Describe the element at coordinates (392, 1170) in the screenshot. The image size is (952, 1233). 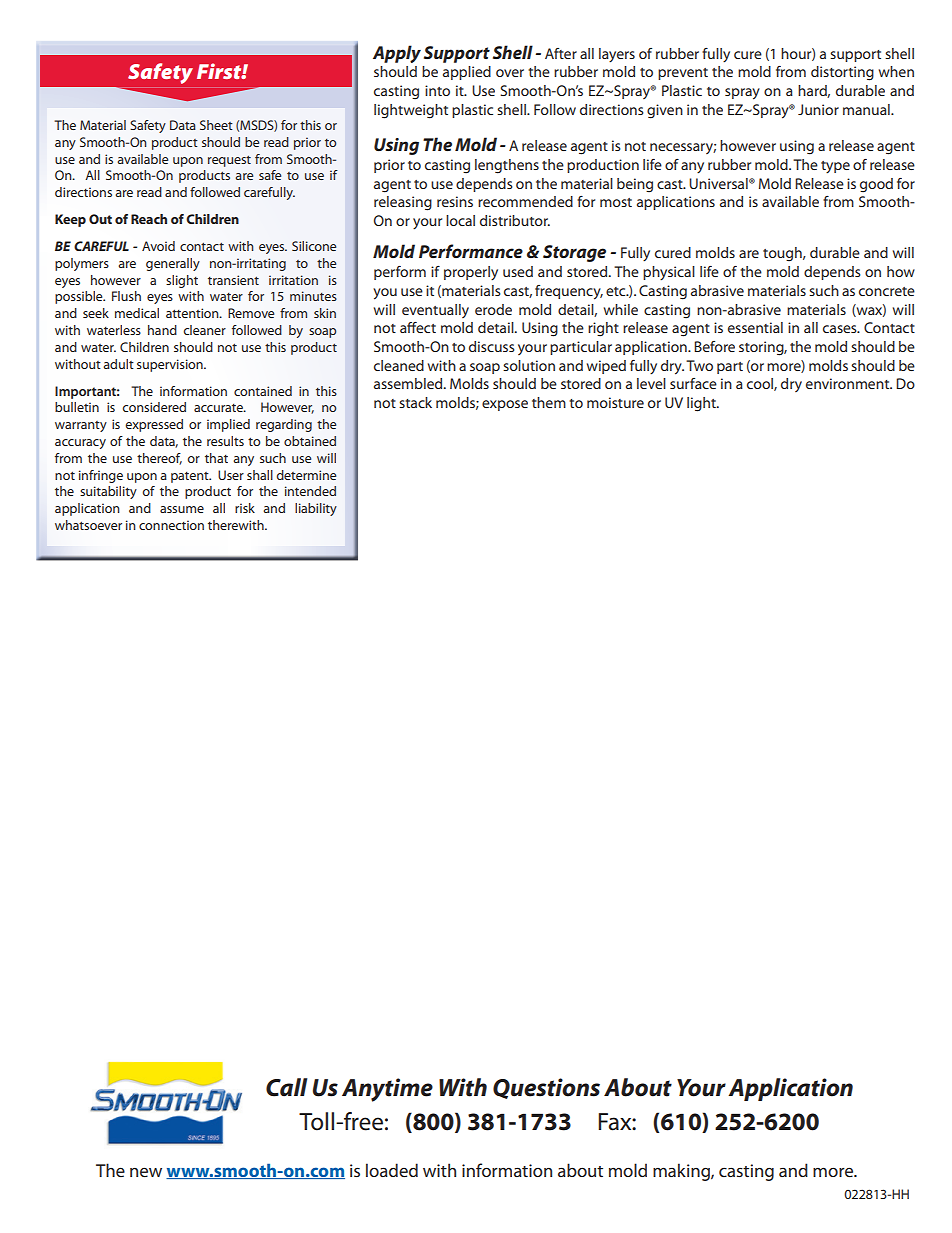
I see `loaded` at that location.
